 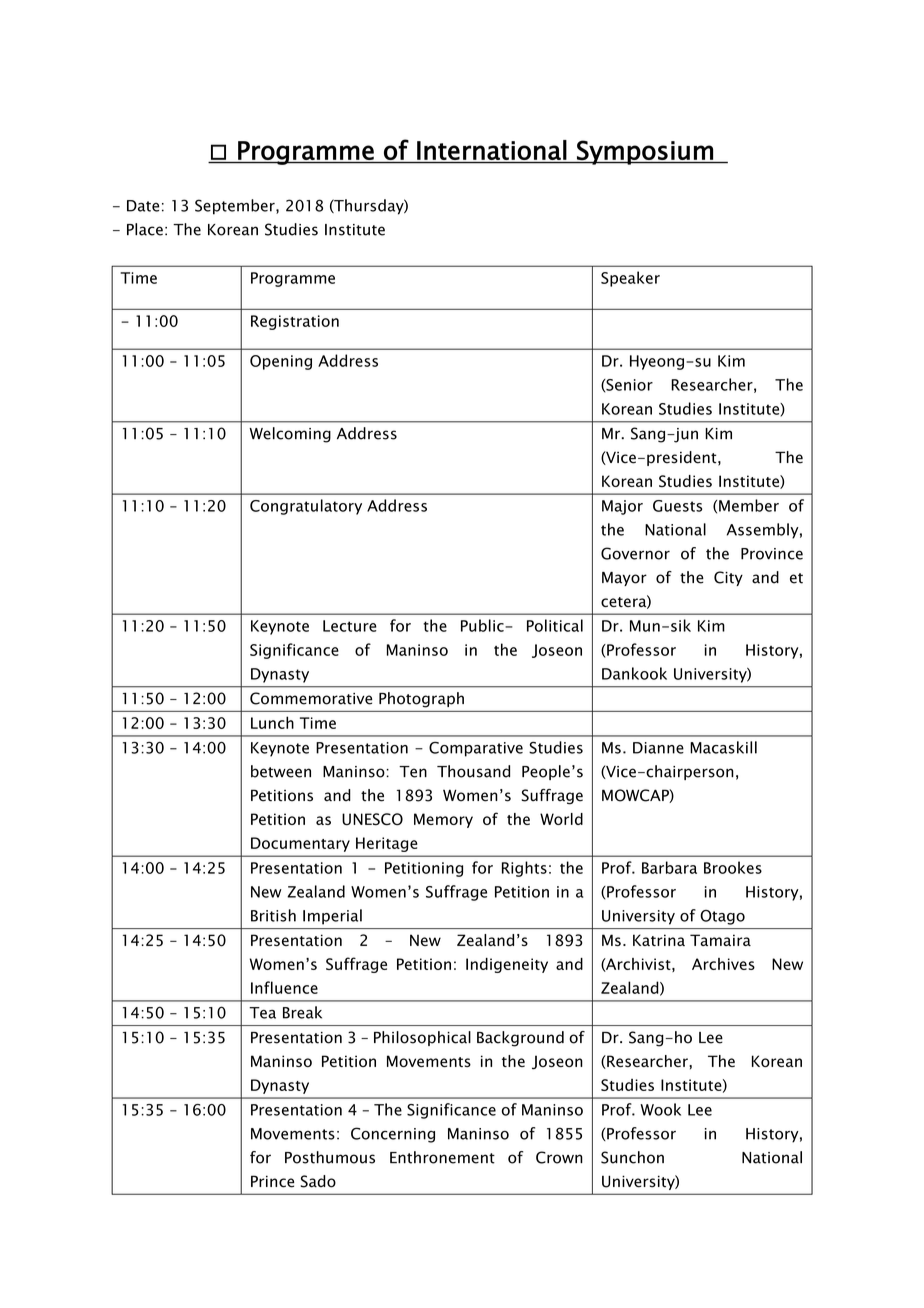 I want to click on Lunch, so click(x=272, y=722).
